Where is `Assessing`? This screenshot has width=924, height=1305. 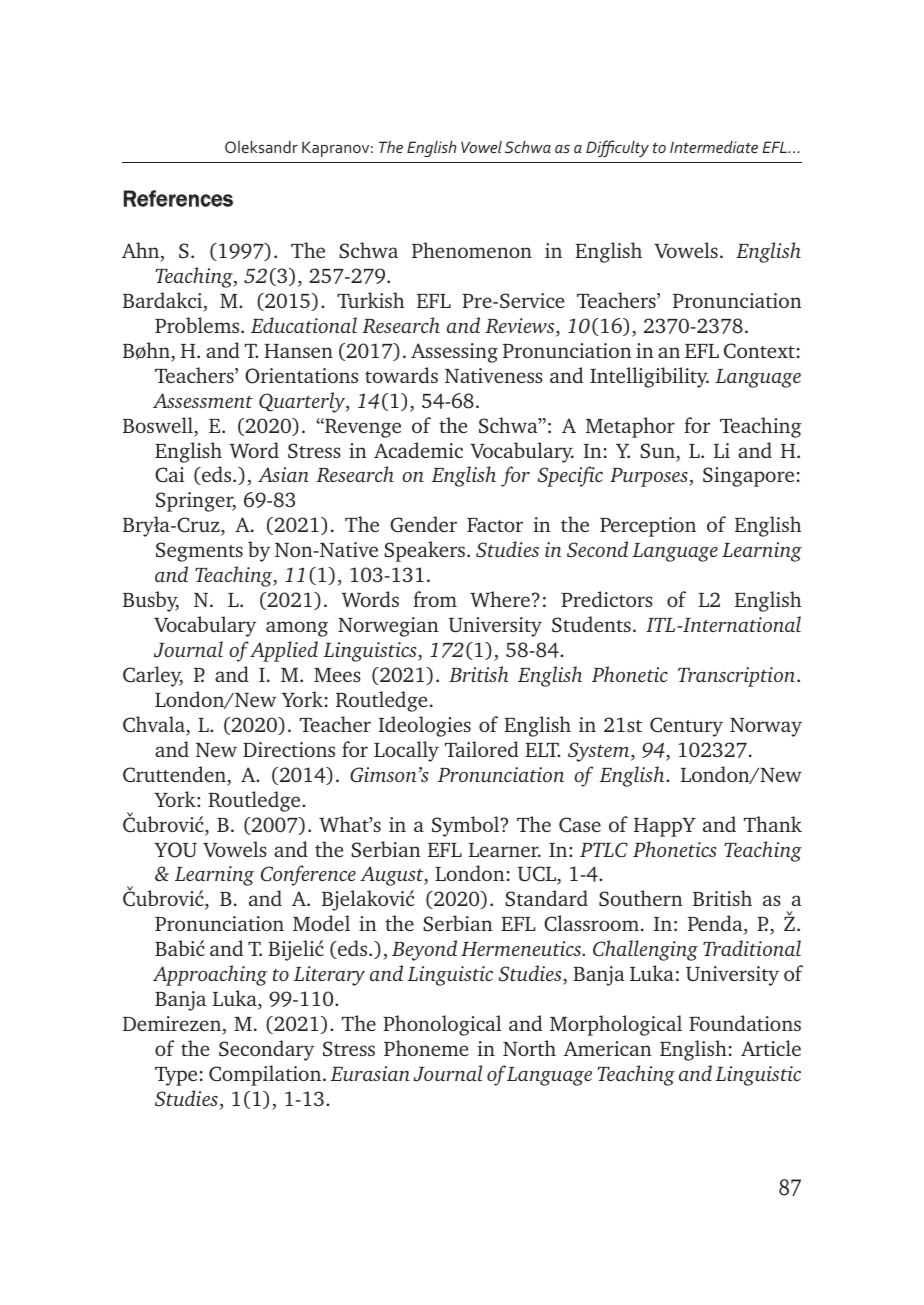 Assessing is located at coordinates (454, 353).
